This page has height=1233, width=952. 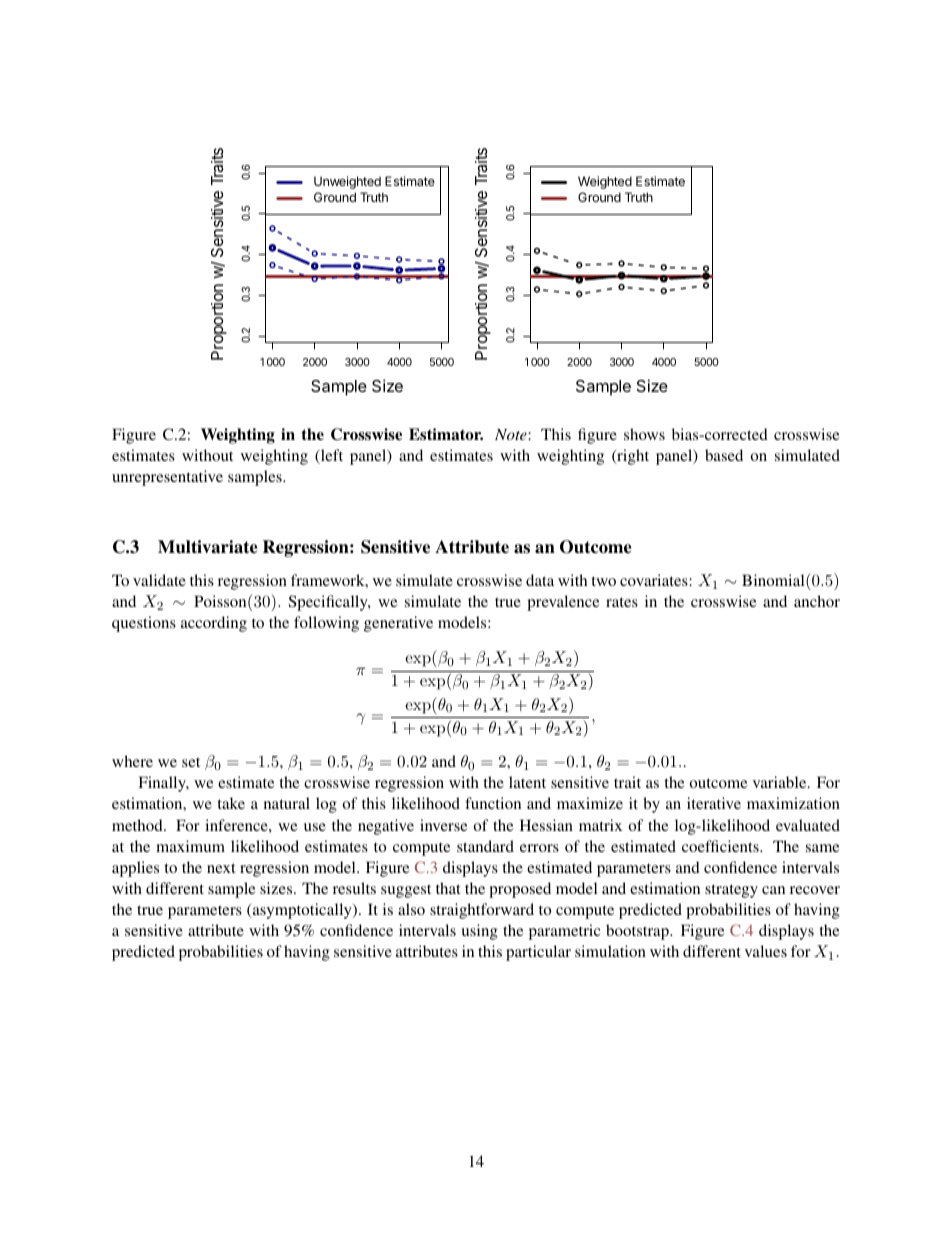 What do you see at coordinates (167, 478) in the page?
I see `unrepresentative` at bounding box center [167, 478].
